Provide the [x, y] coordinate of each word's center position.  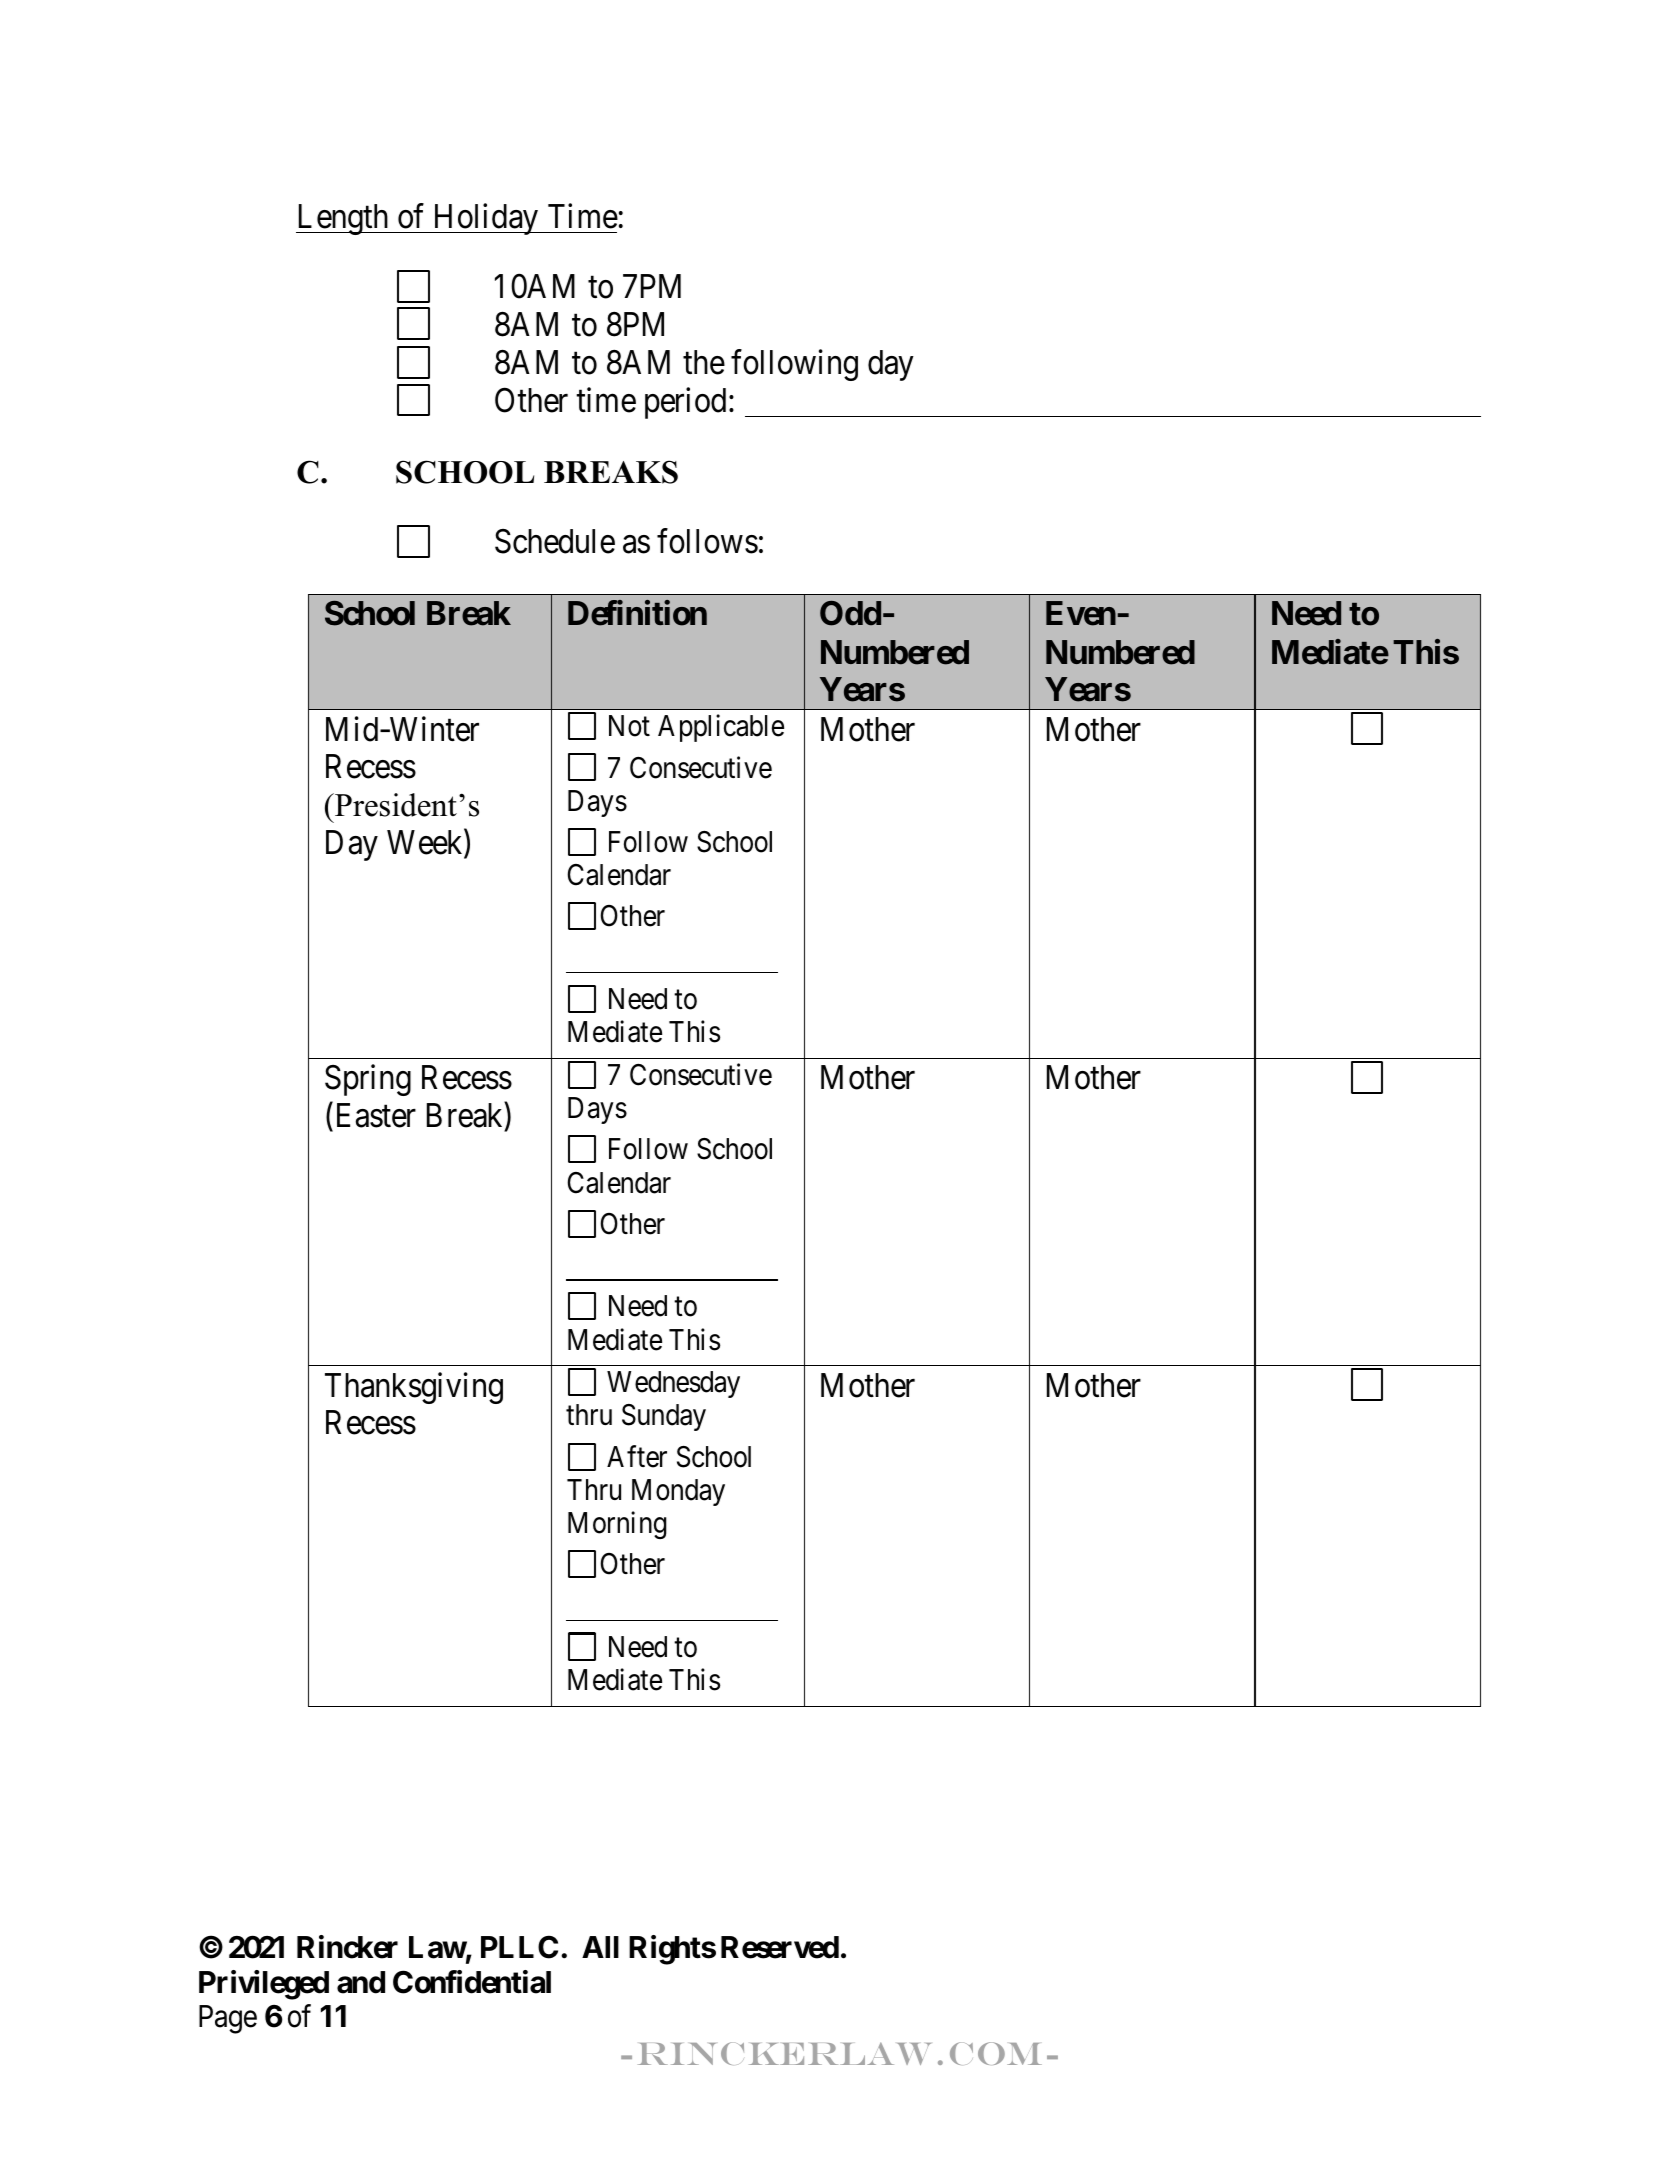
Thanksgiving [414, 1388]
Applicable [721, 728]
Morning [617, 1525]
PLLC [519, 1947]
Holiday [485, 219]
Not [629, 726]
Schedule [555, 541]
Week [426, 844]
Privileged [264, 1985]
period [685, 403]
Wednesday [673, 1384]
